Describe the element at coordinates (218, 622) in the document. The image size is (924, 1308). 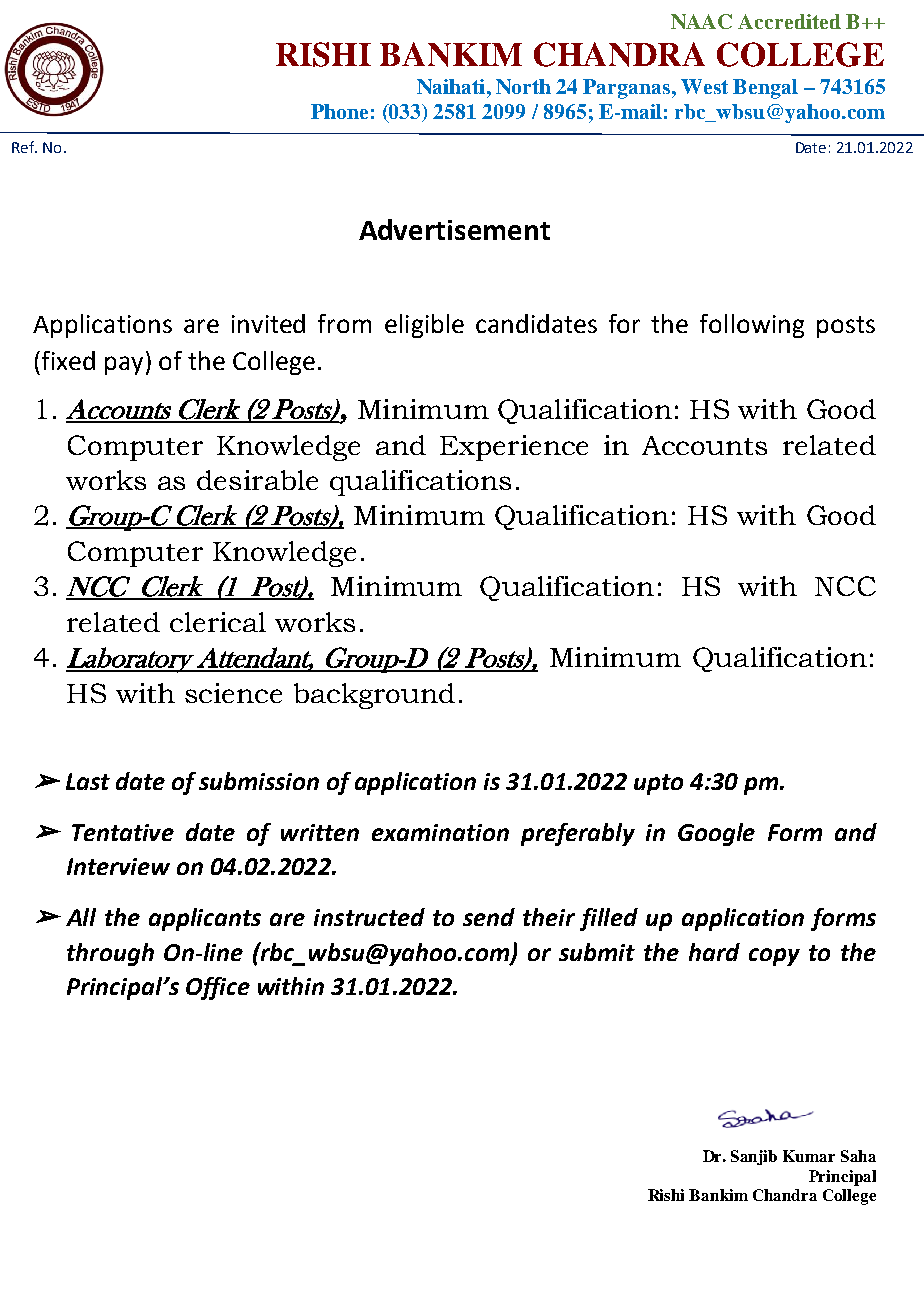
I see `clerical` at that location.
